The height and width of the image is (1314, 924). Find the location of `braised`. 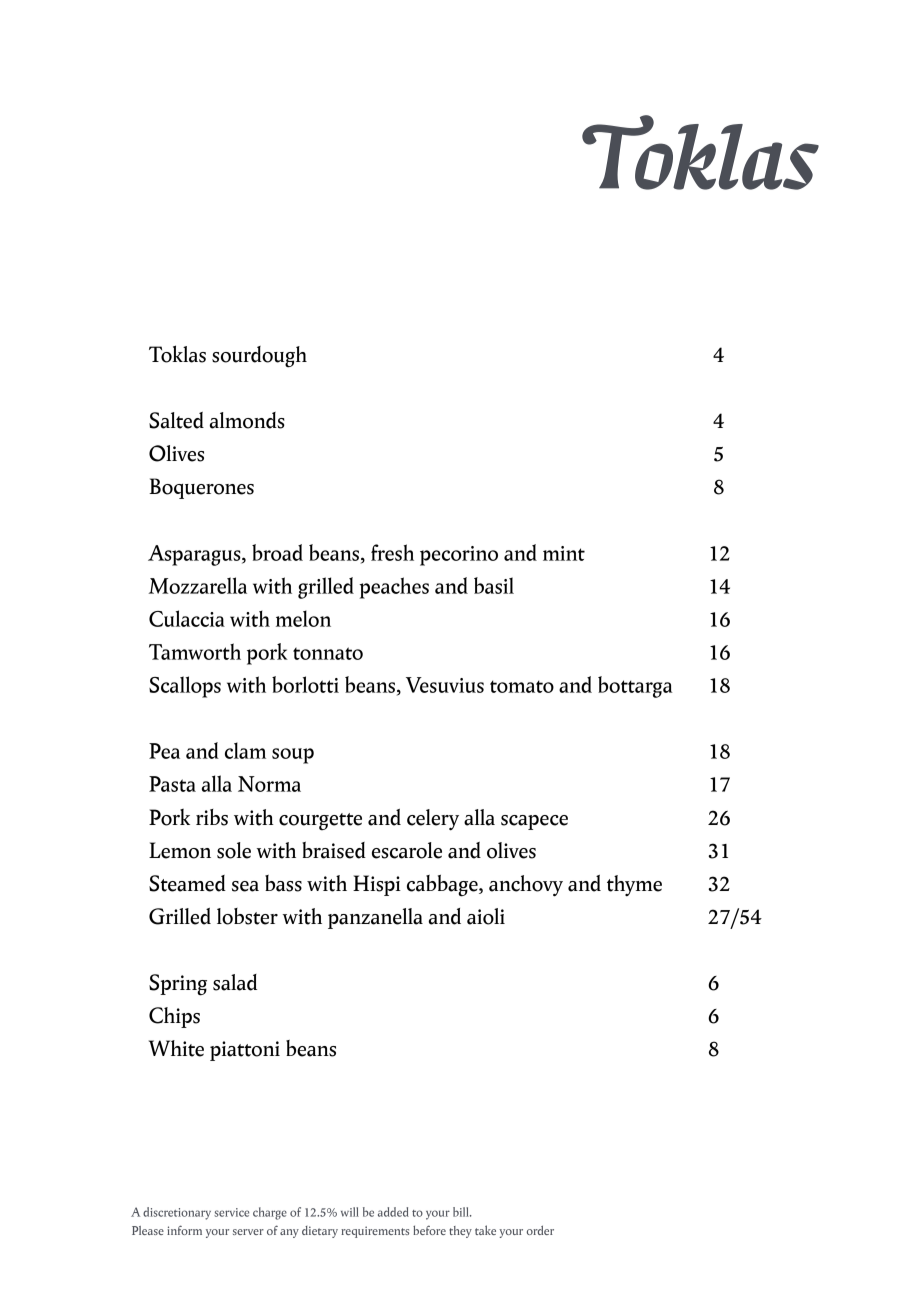

braised is located at coordinates (334, 850).
